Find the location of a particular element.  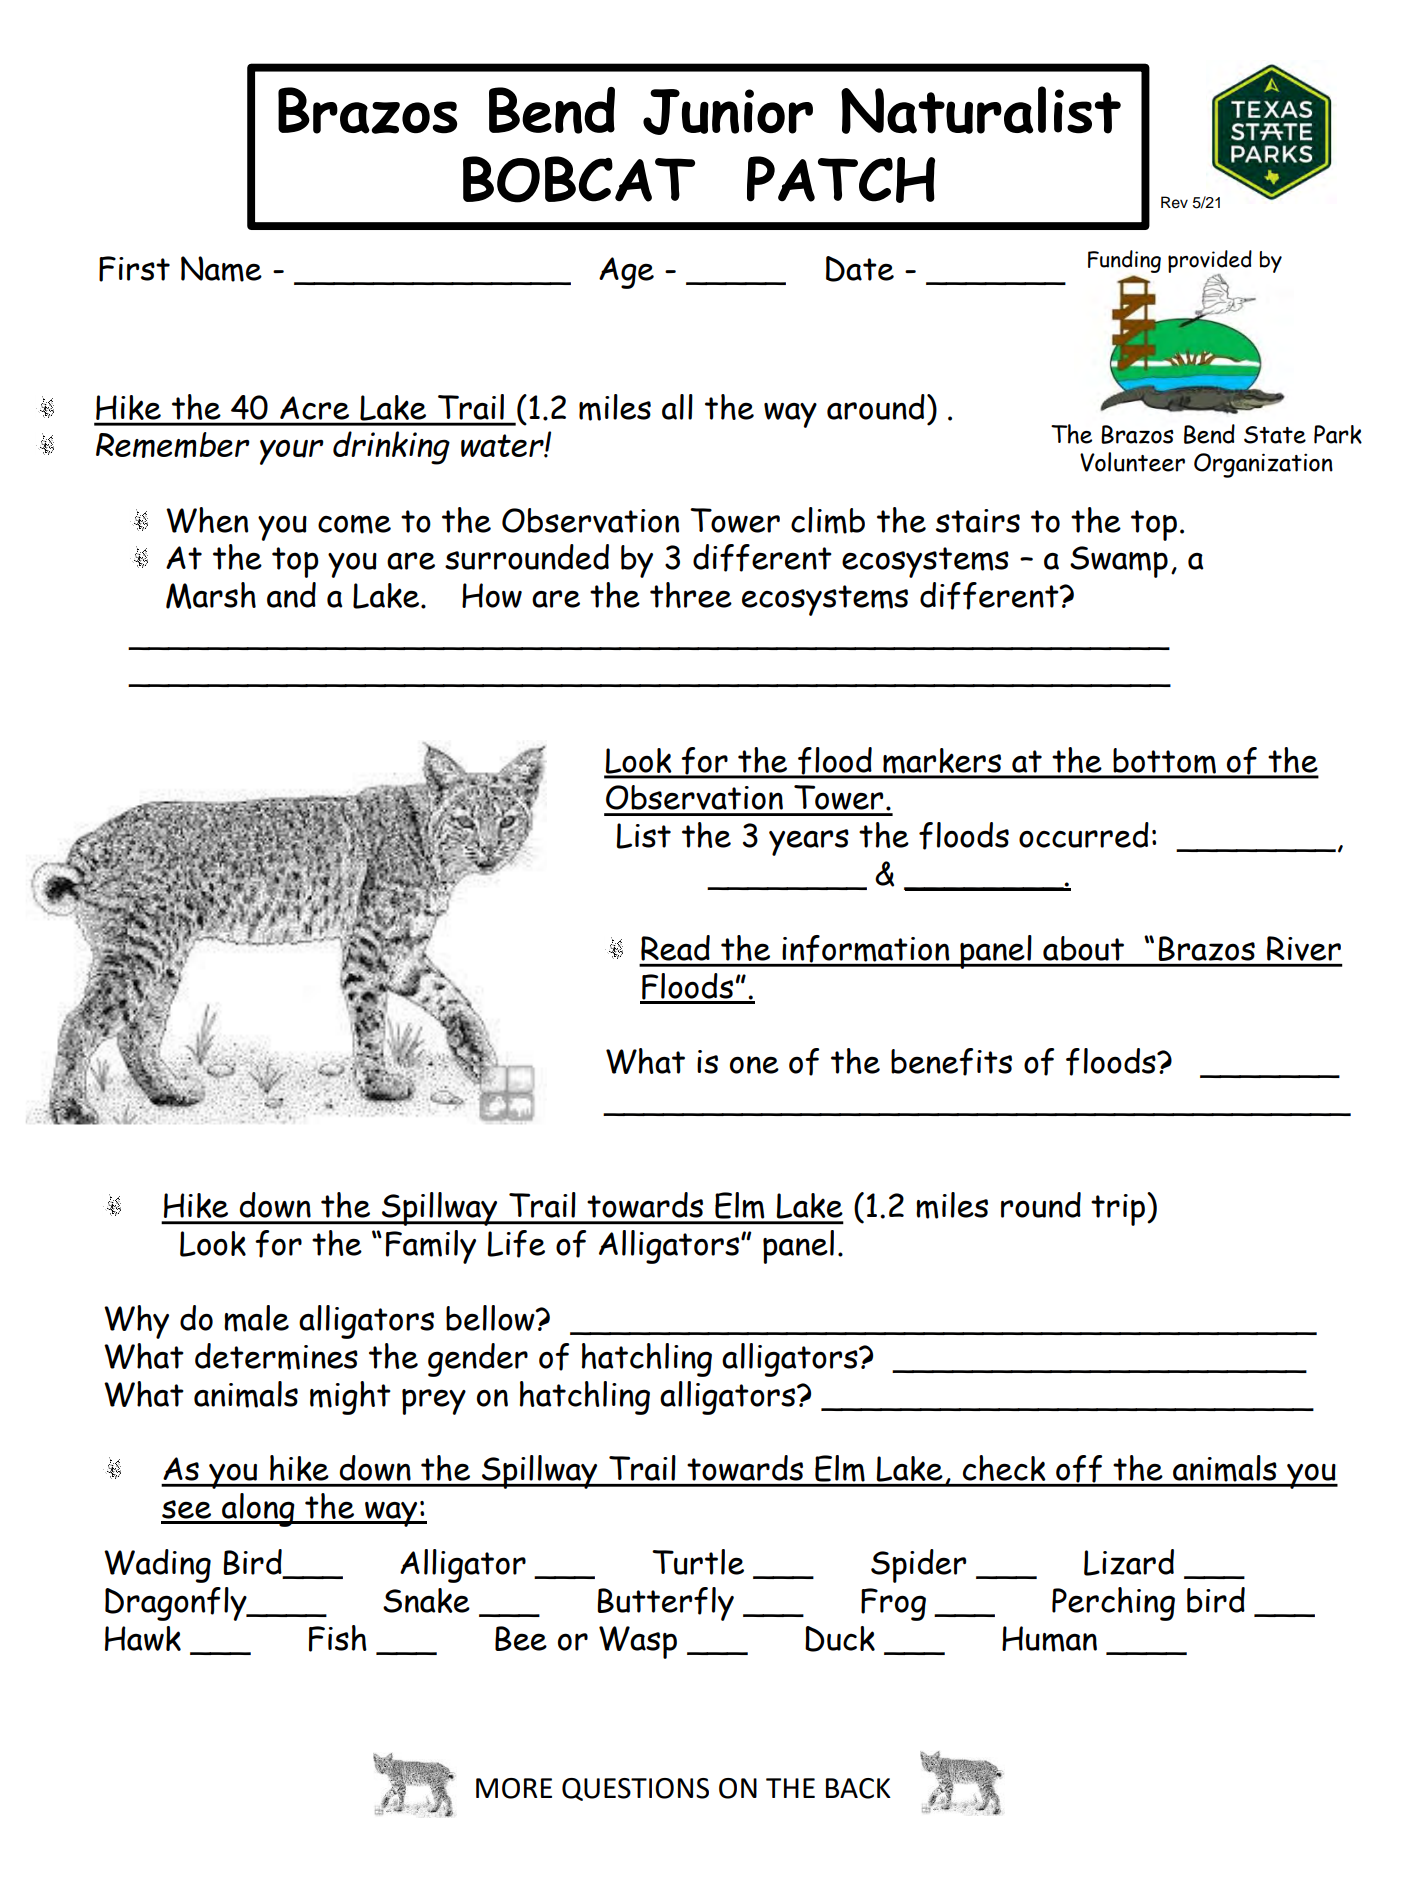

Fish is located at coordinates (338, 1638).
